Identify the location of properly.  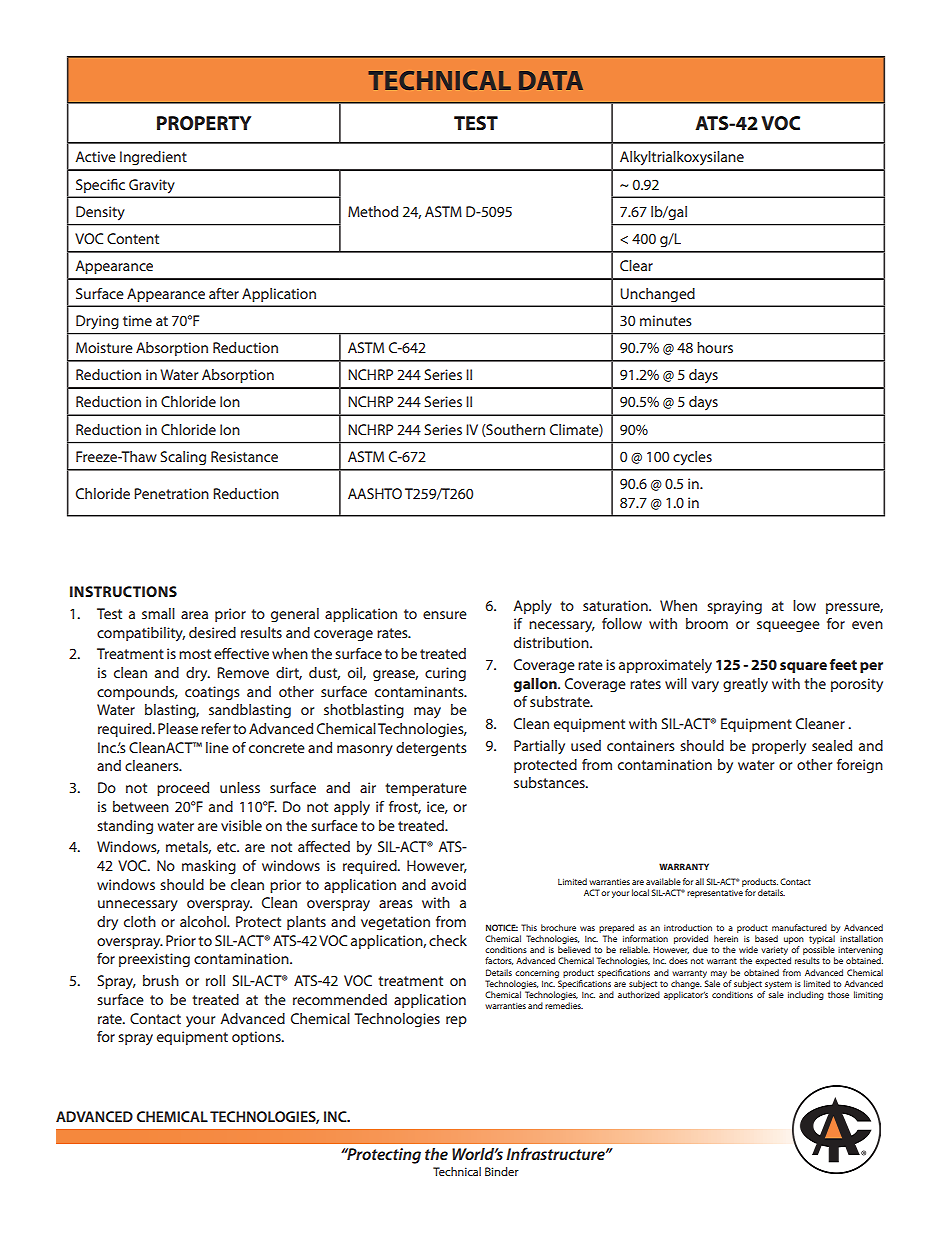
(779, 747).
